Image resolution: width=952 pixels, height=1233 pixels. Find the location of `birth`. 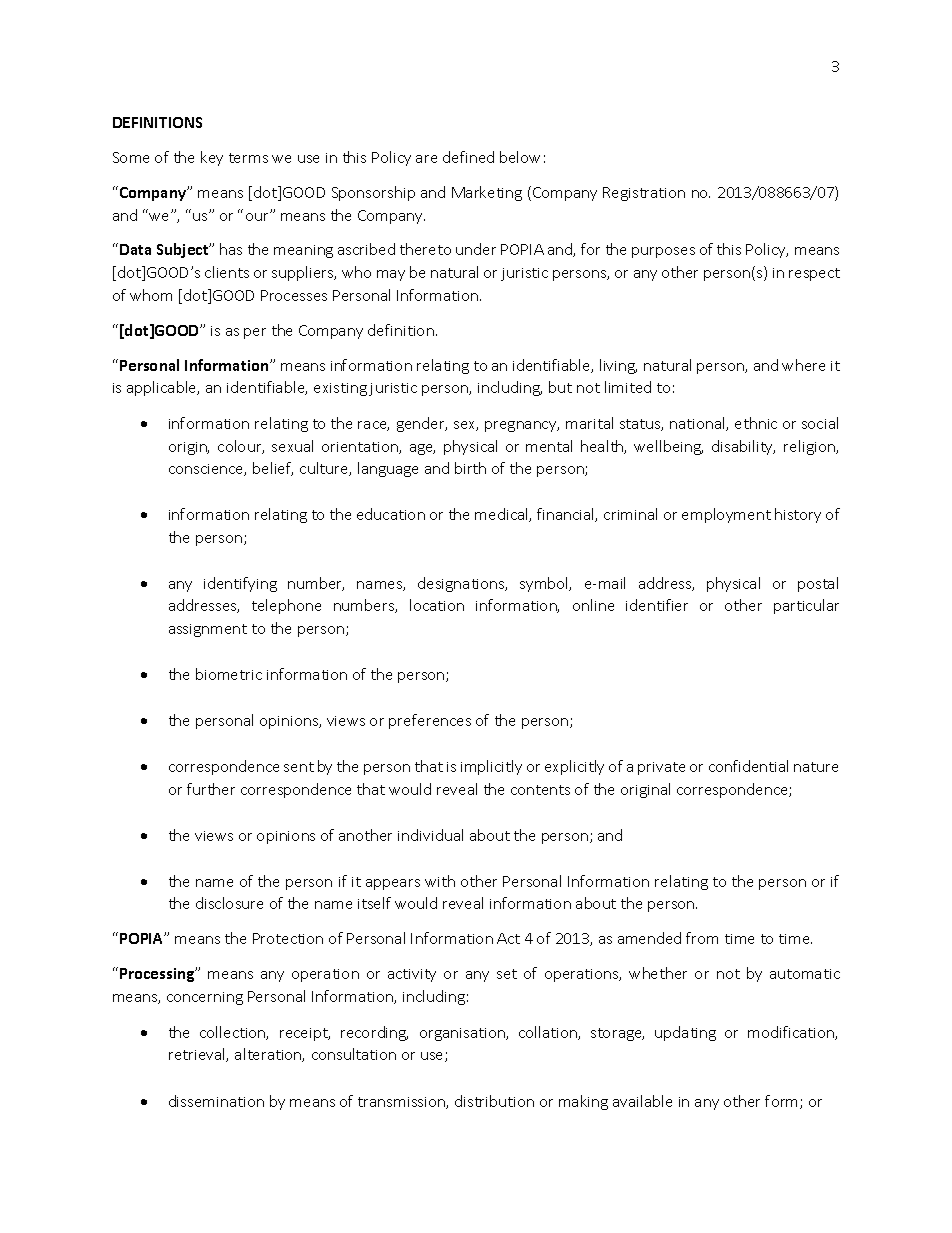

birth is located at coordinates (470, 468).
